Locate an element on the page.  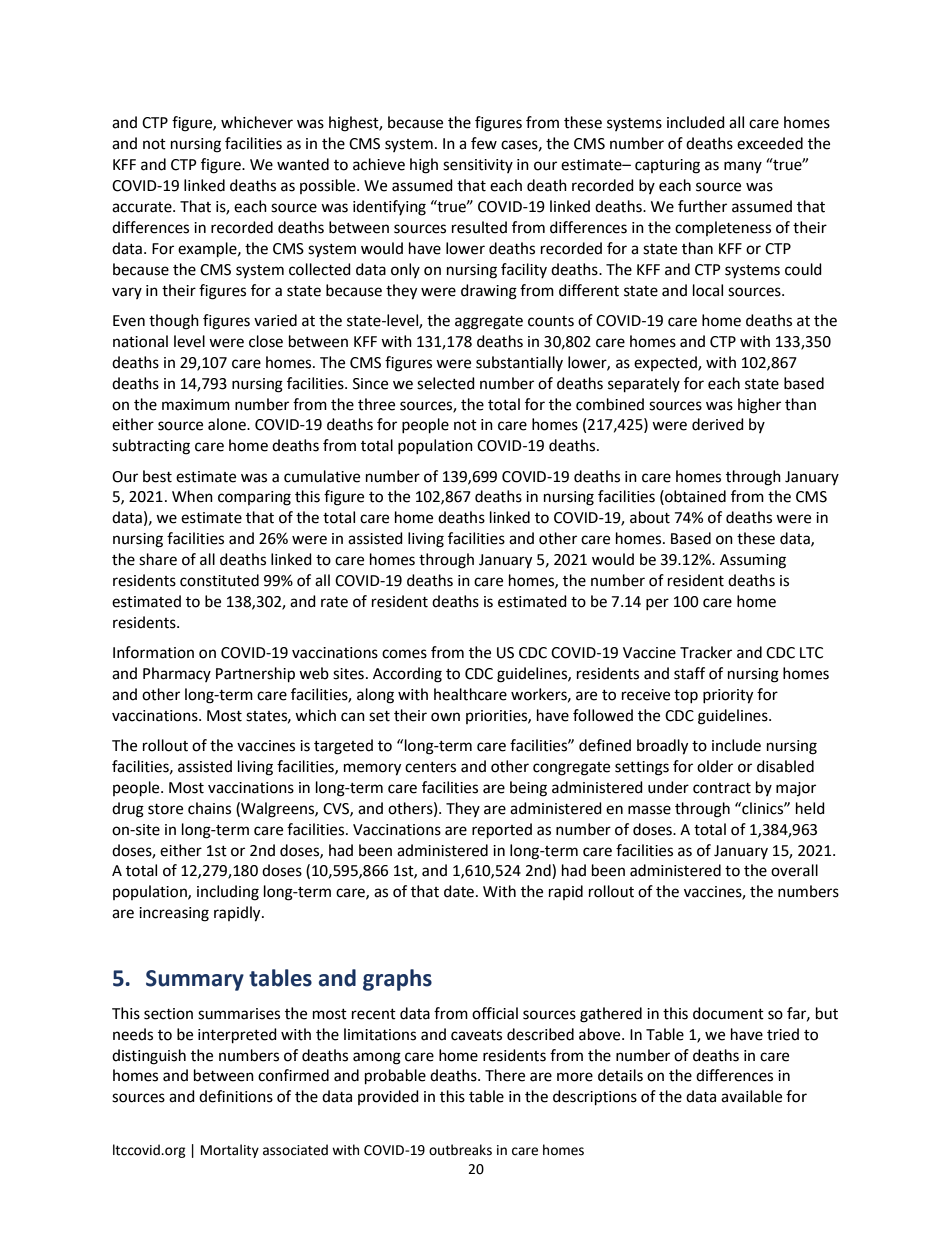
constituted is located at coordinates (219, 580).
